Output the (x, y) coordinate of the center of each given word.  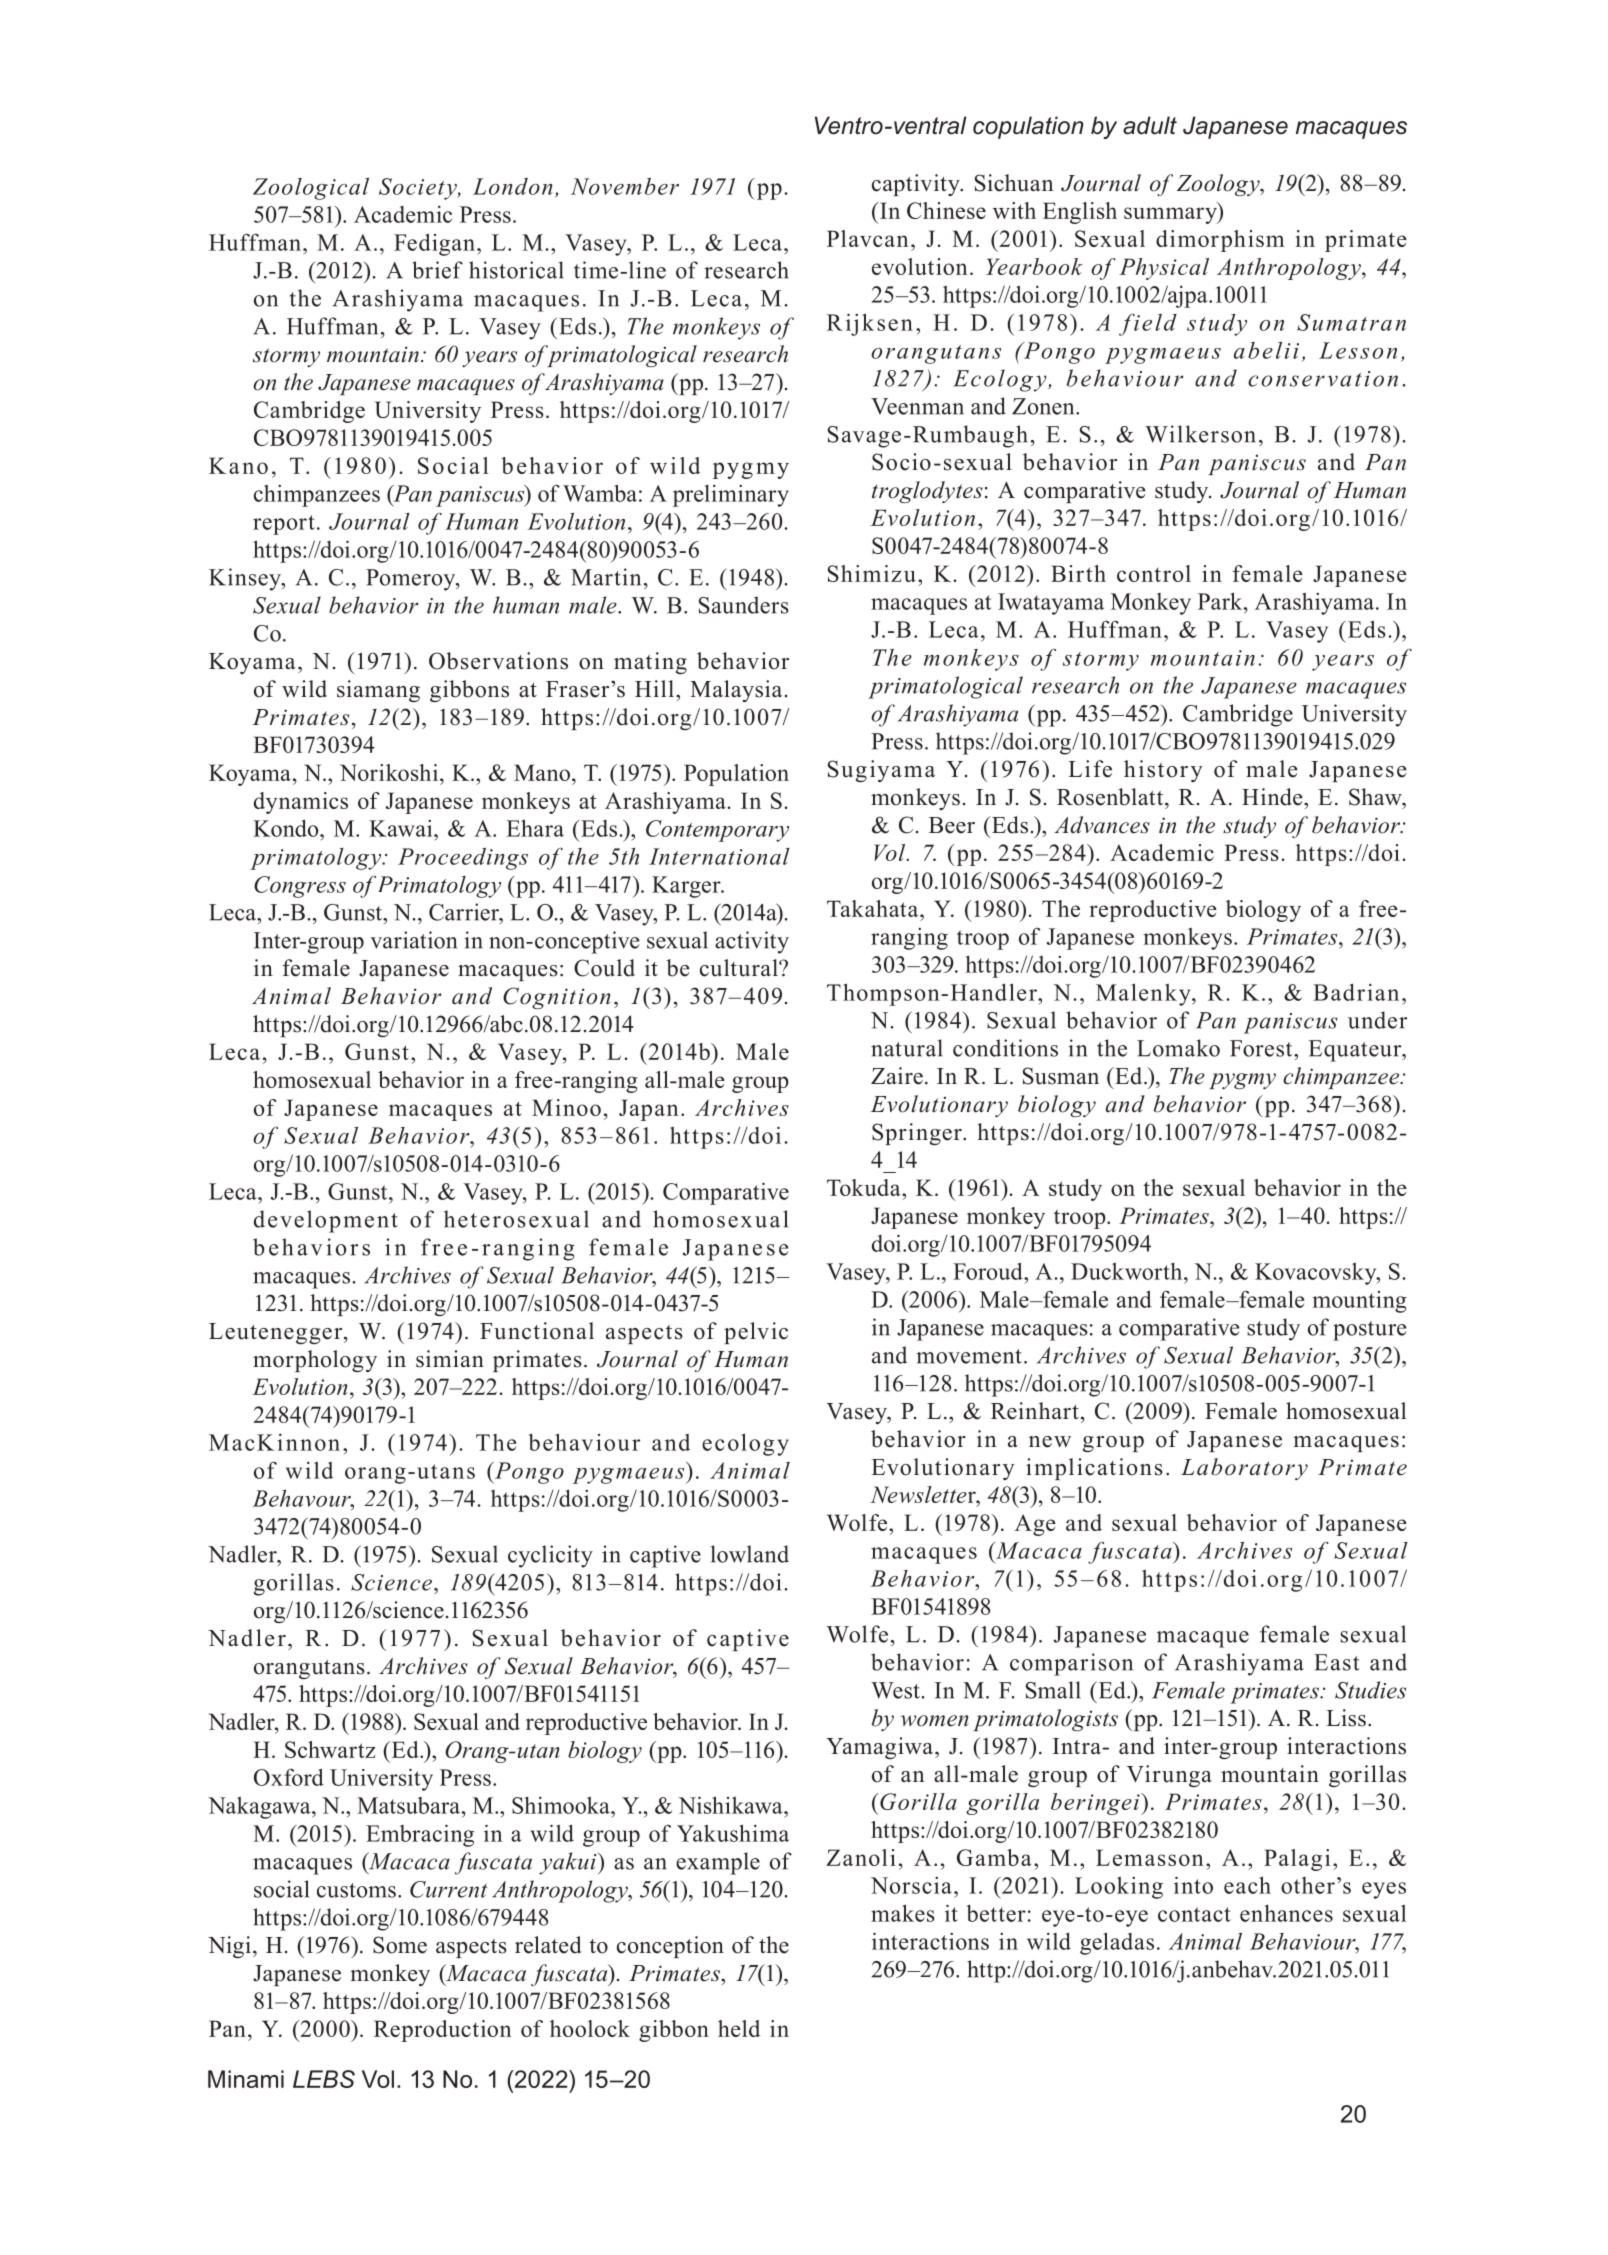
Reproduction (442, 2031)
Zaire (897, 1076)
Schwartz (330, 1749)
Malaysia (736, 691)
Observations (498, 661)
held (739, 2028)
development (326, 1221)
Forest (1262, 1048)
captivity (917, 185)
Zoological (311, 189)
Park (1221, 601)
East (1337, 1662)
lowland (750, 1554)
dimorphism (1220, 241)
